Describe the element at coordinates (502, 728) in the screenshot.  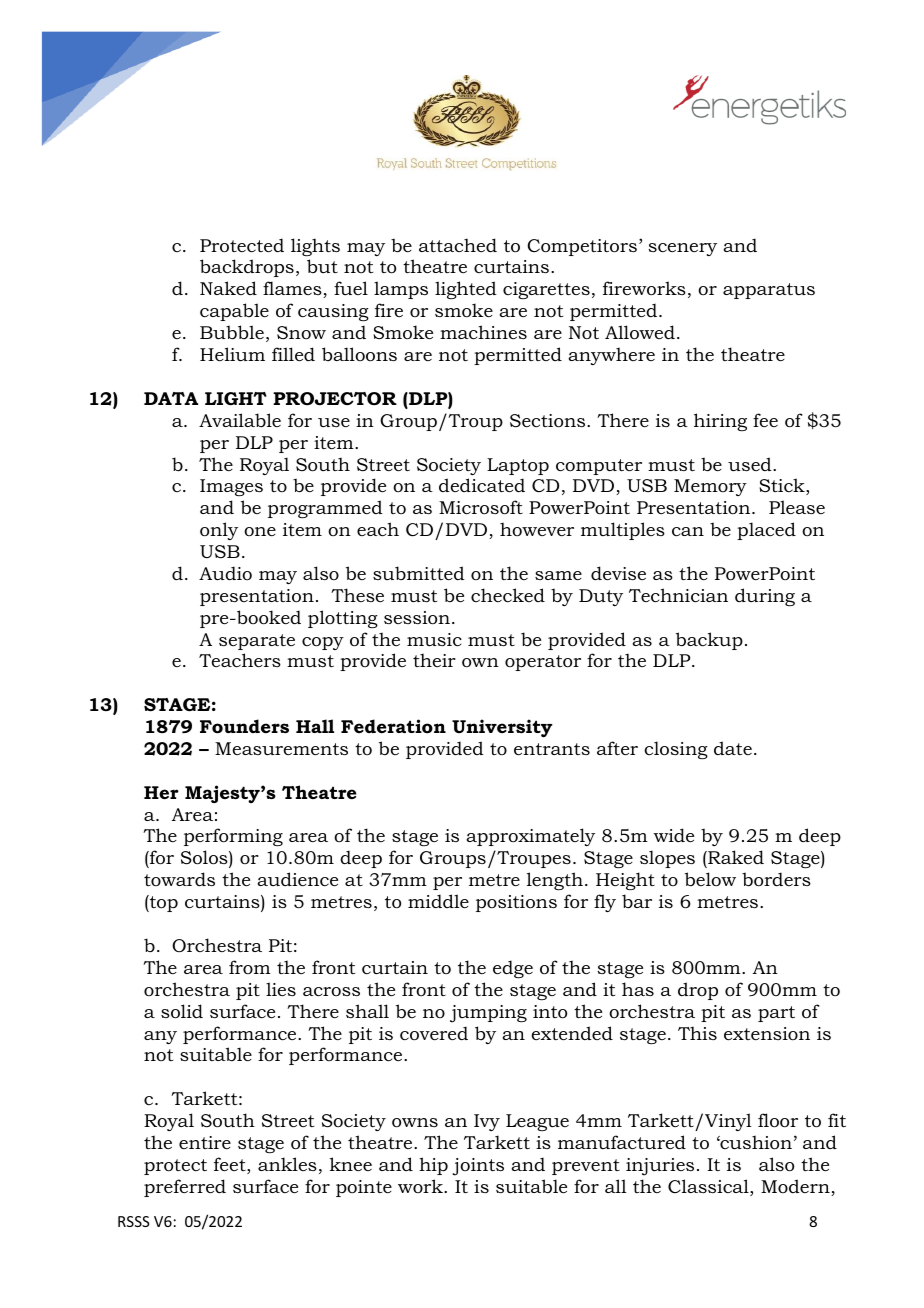
I see `University` at that location.
